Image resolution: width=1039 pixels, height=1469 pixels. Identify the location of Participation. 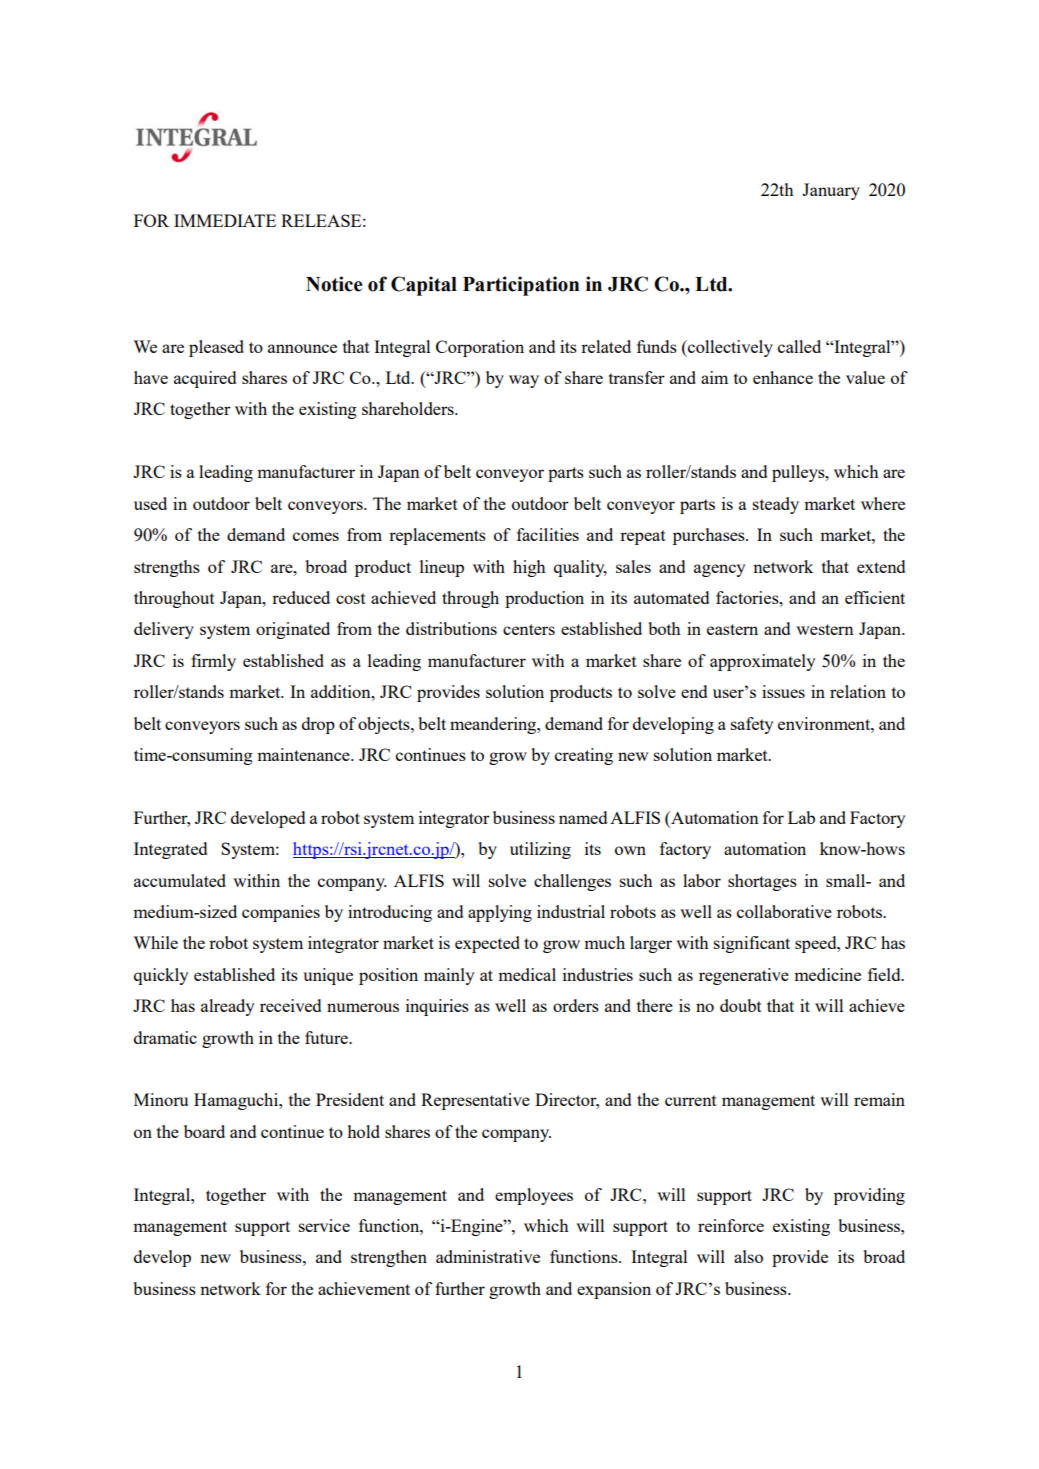
(521, 286).
